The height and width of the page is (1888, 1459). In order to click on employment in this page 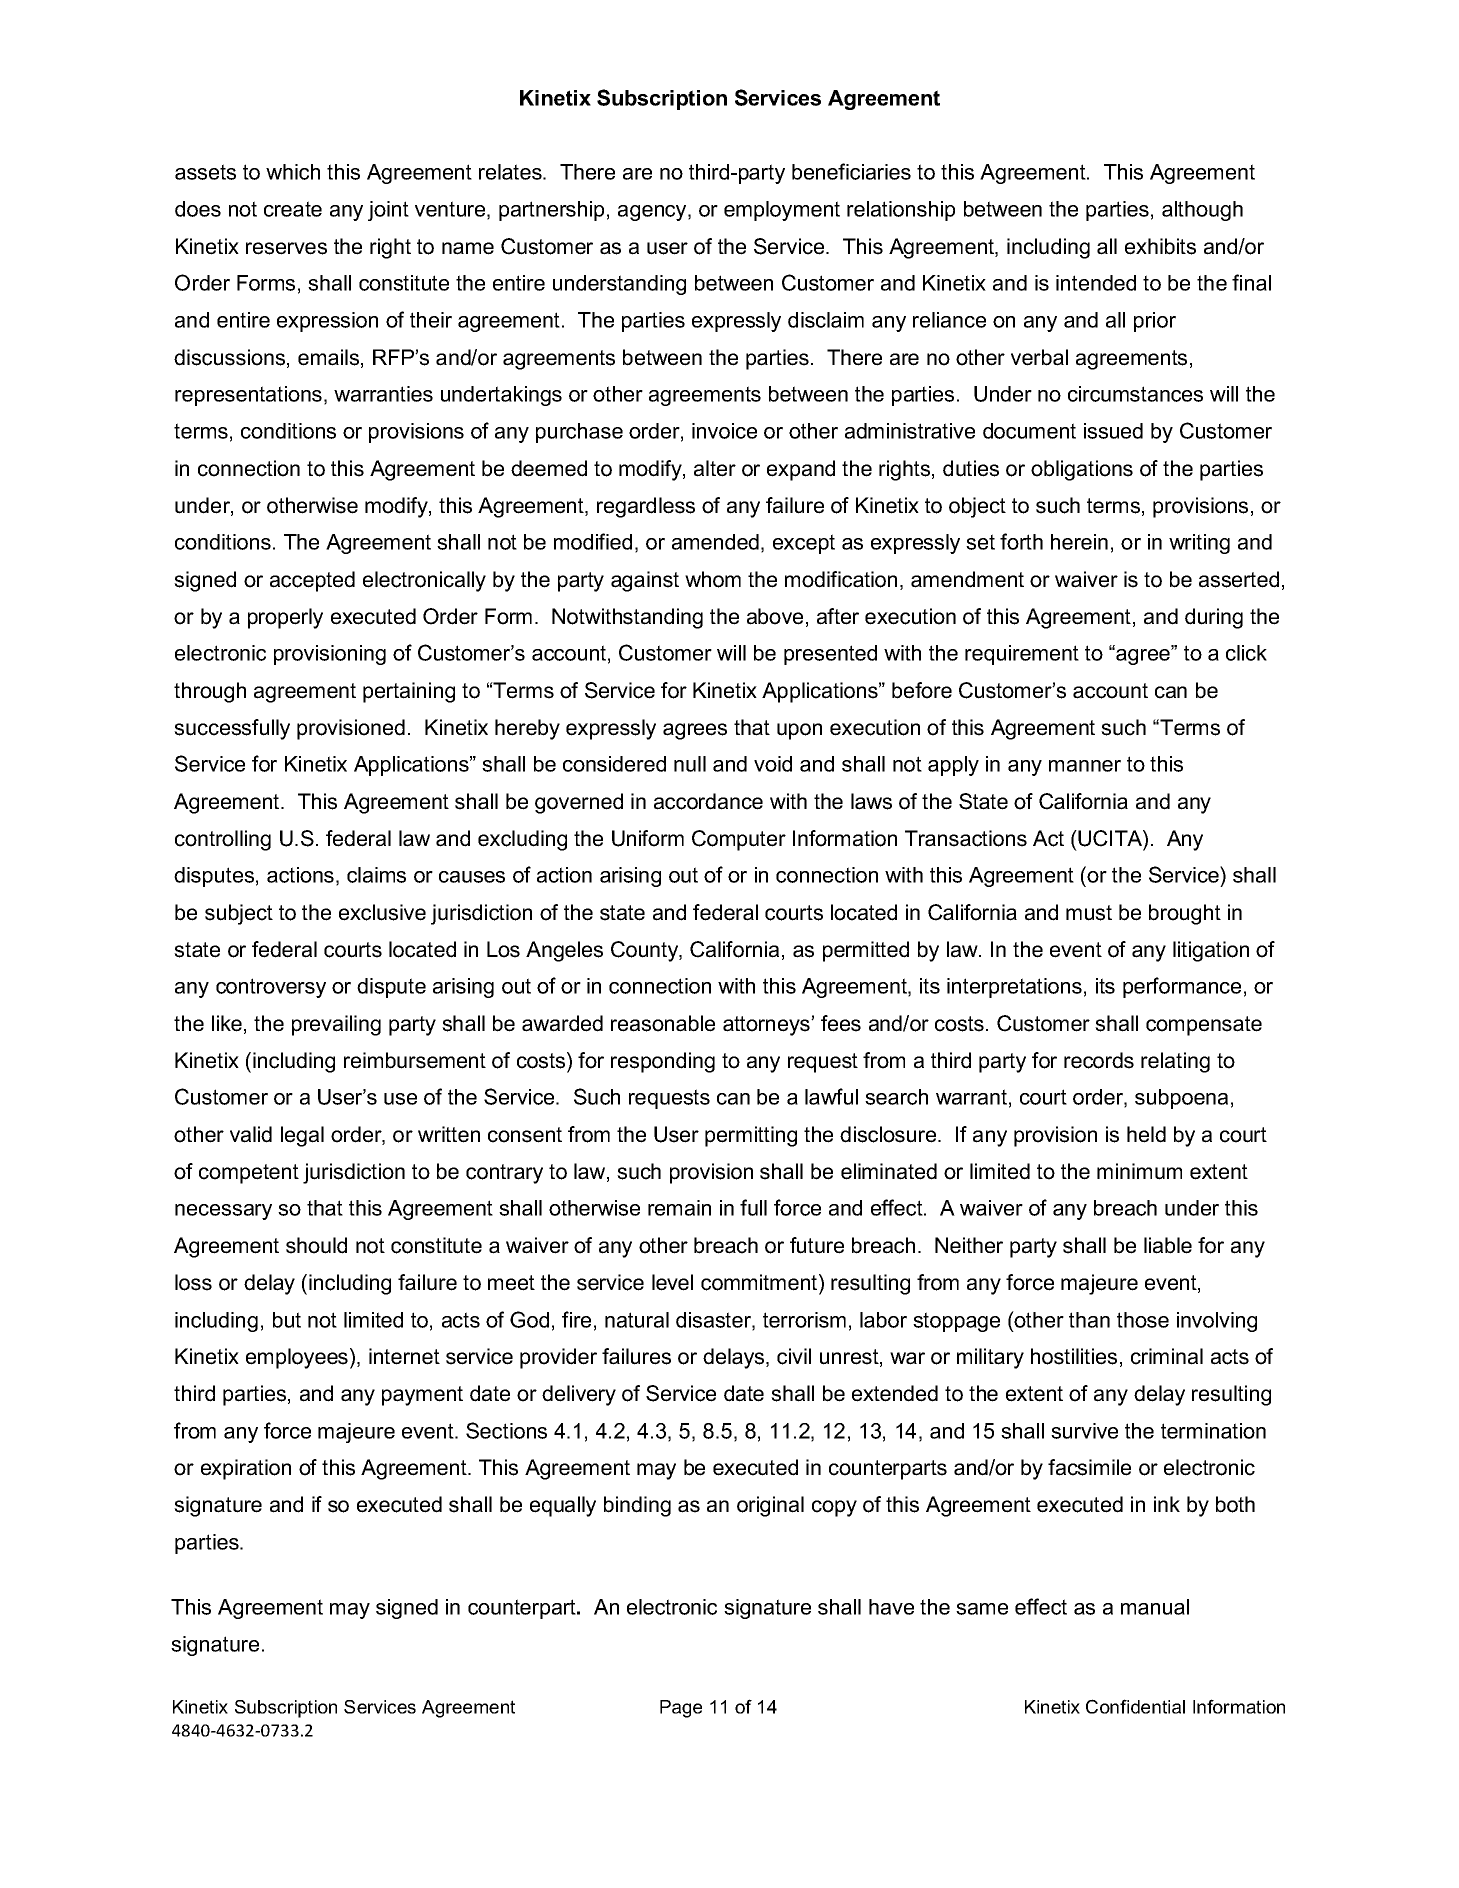, I will do `click(782, 211)`.
